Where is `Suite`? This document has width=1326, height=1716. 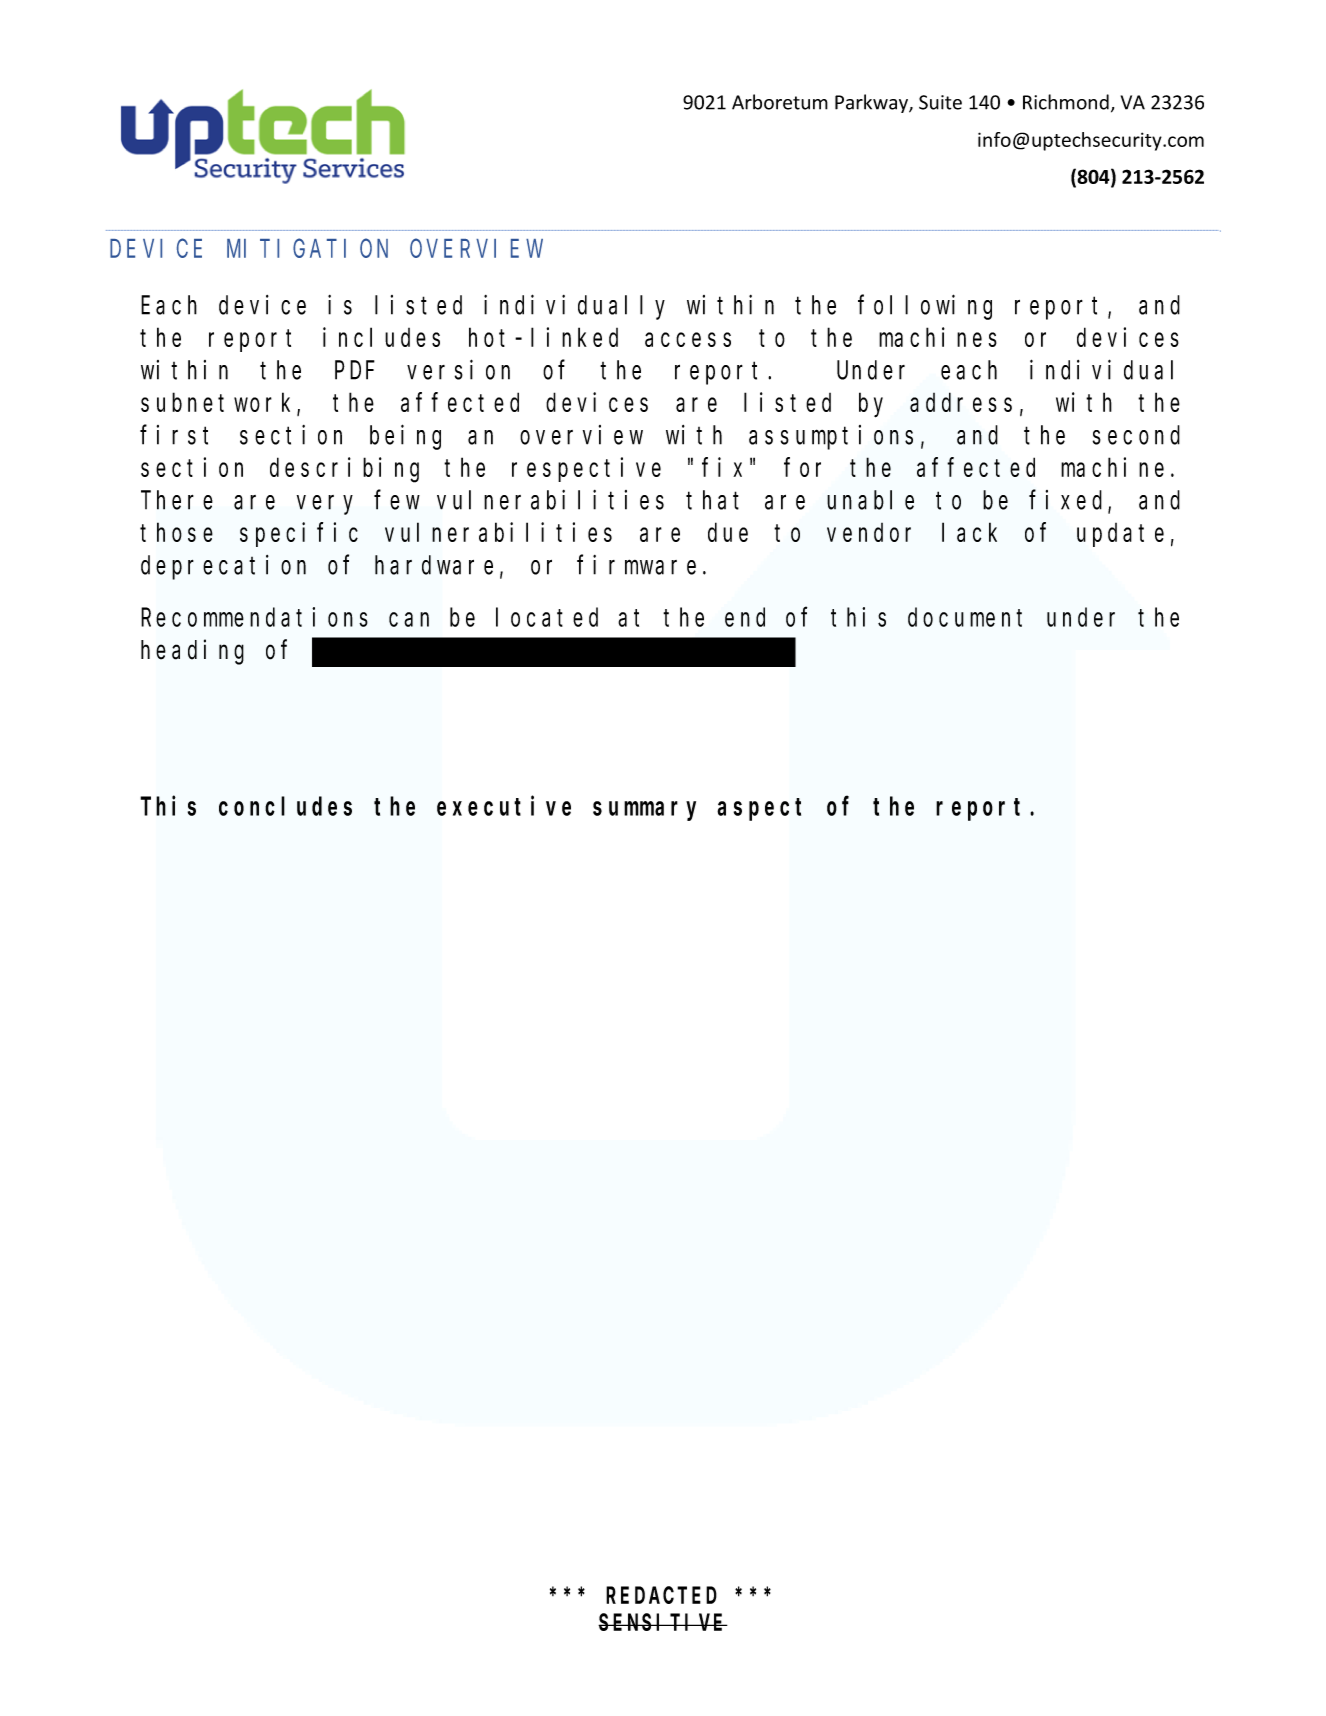
Suite is located at coordinates (940, 102).
